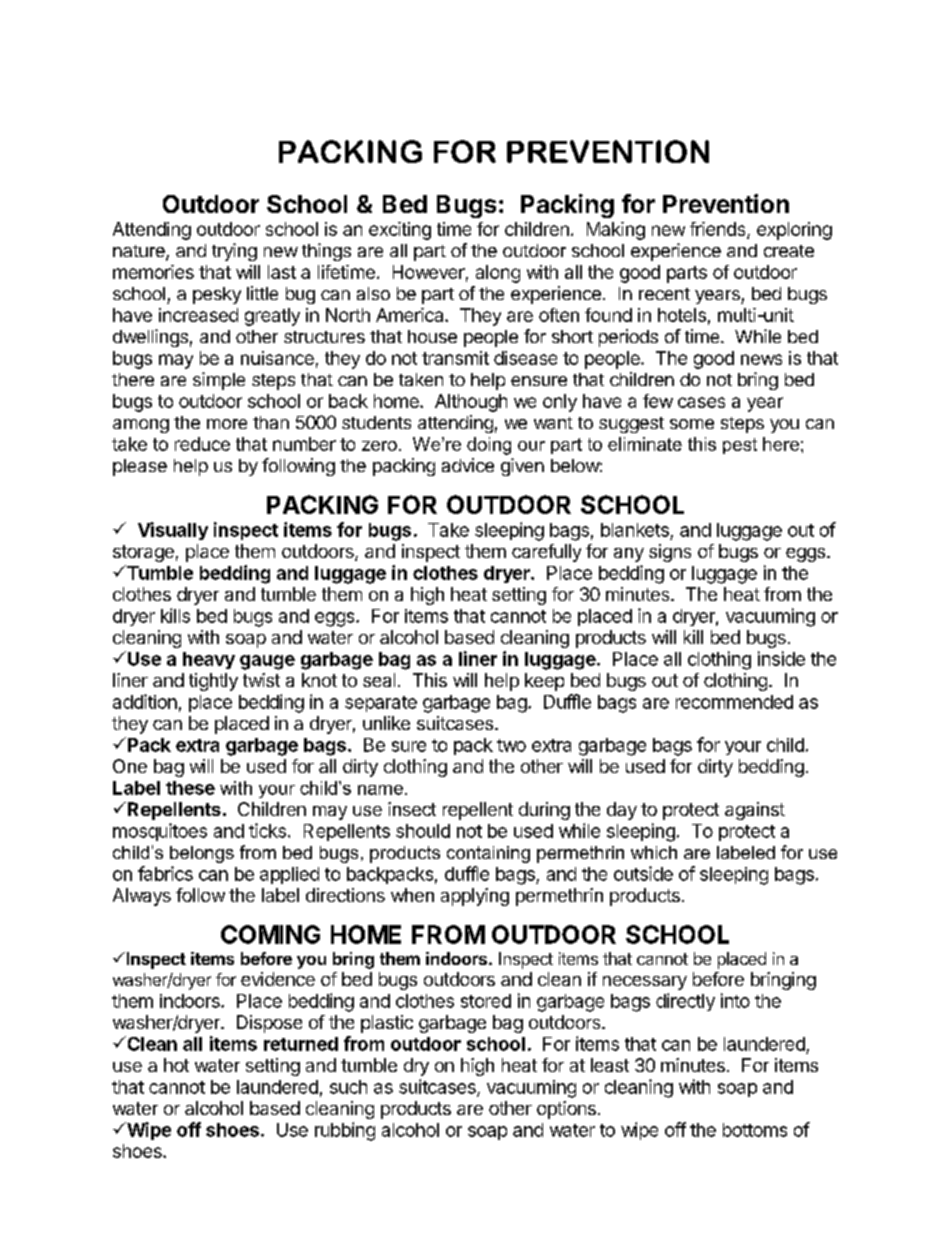 Image resolution: width=952 pixels, height=1233 pixels. Describe the element at coordinates (719, 230) in the screenshot. I see `friends` at that location.
